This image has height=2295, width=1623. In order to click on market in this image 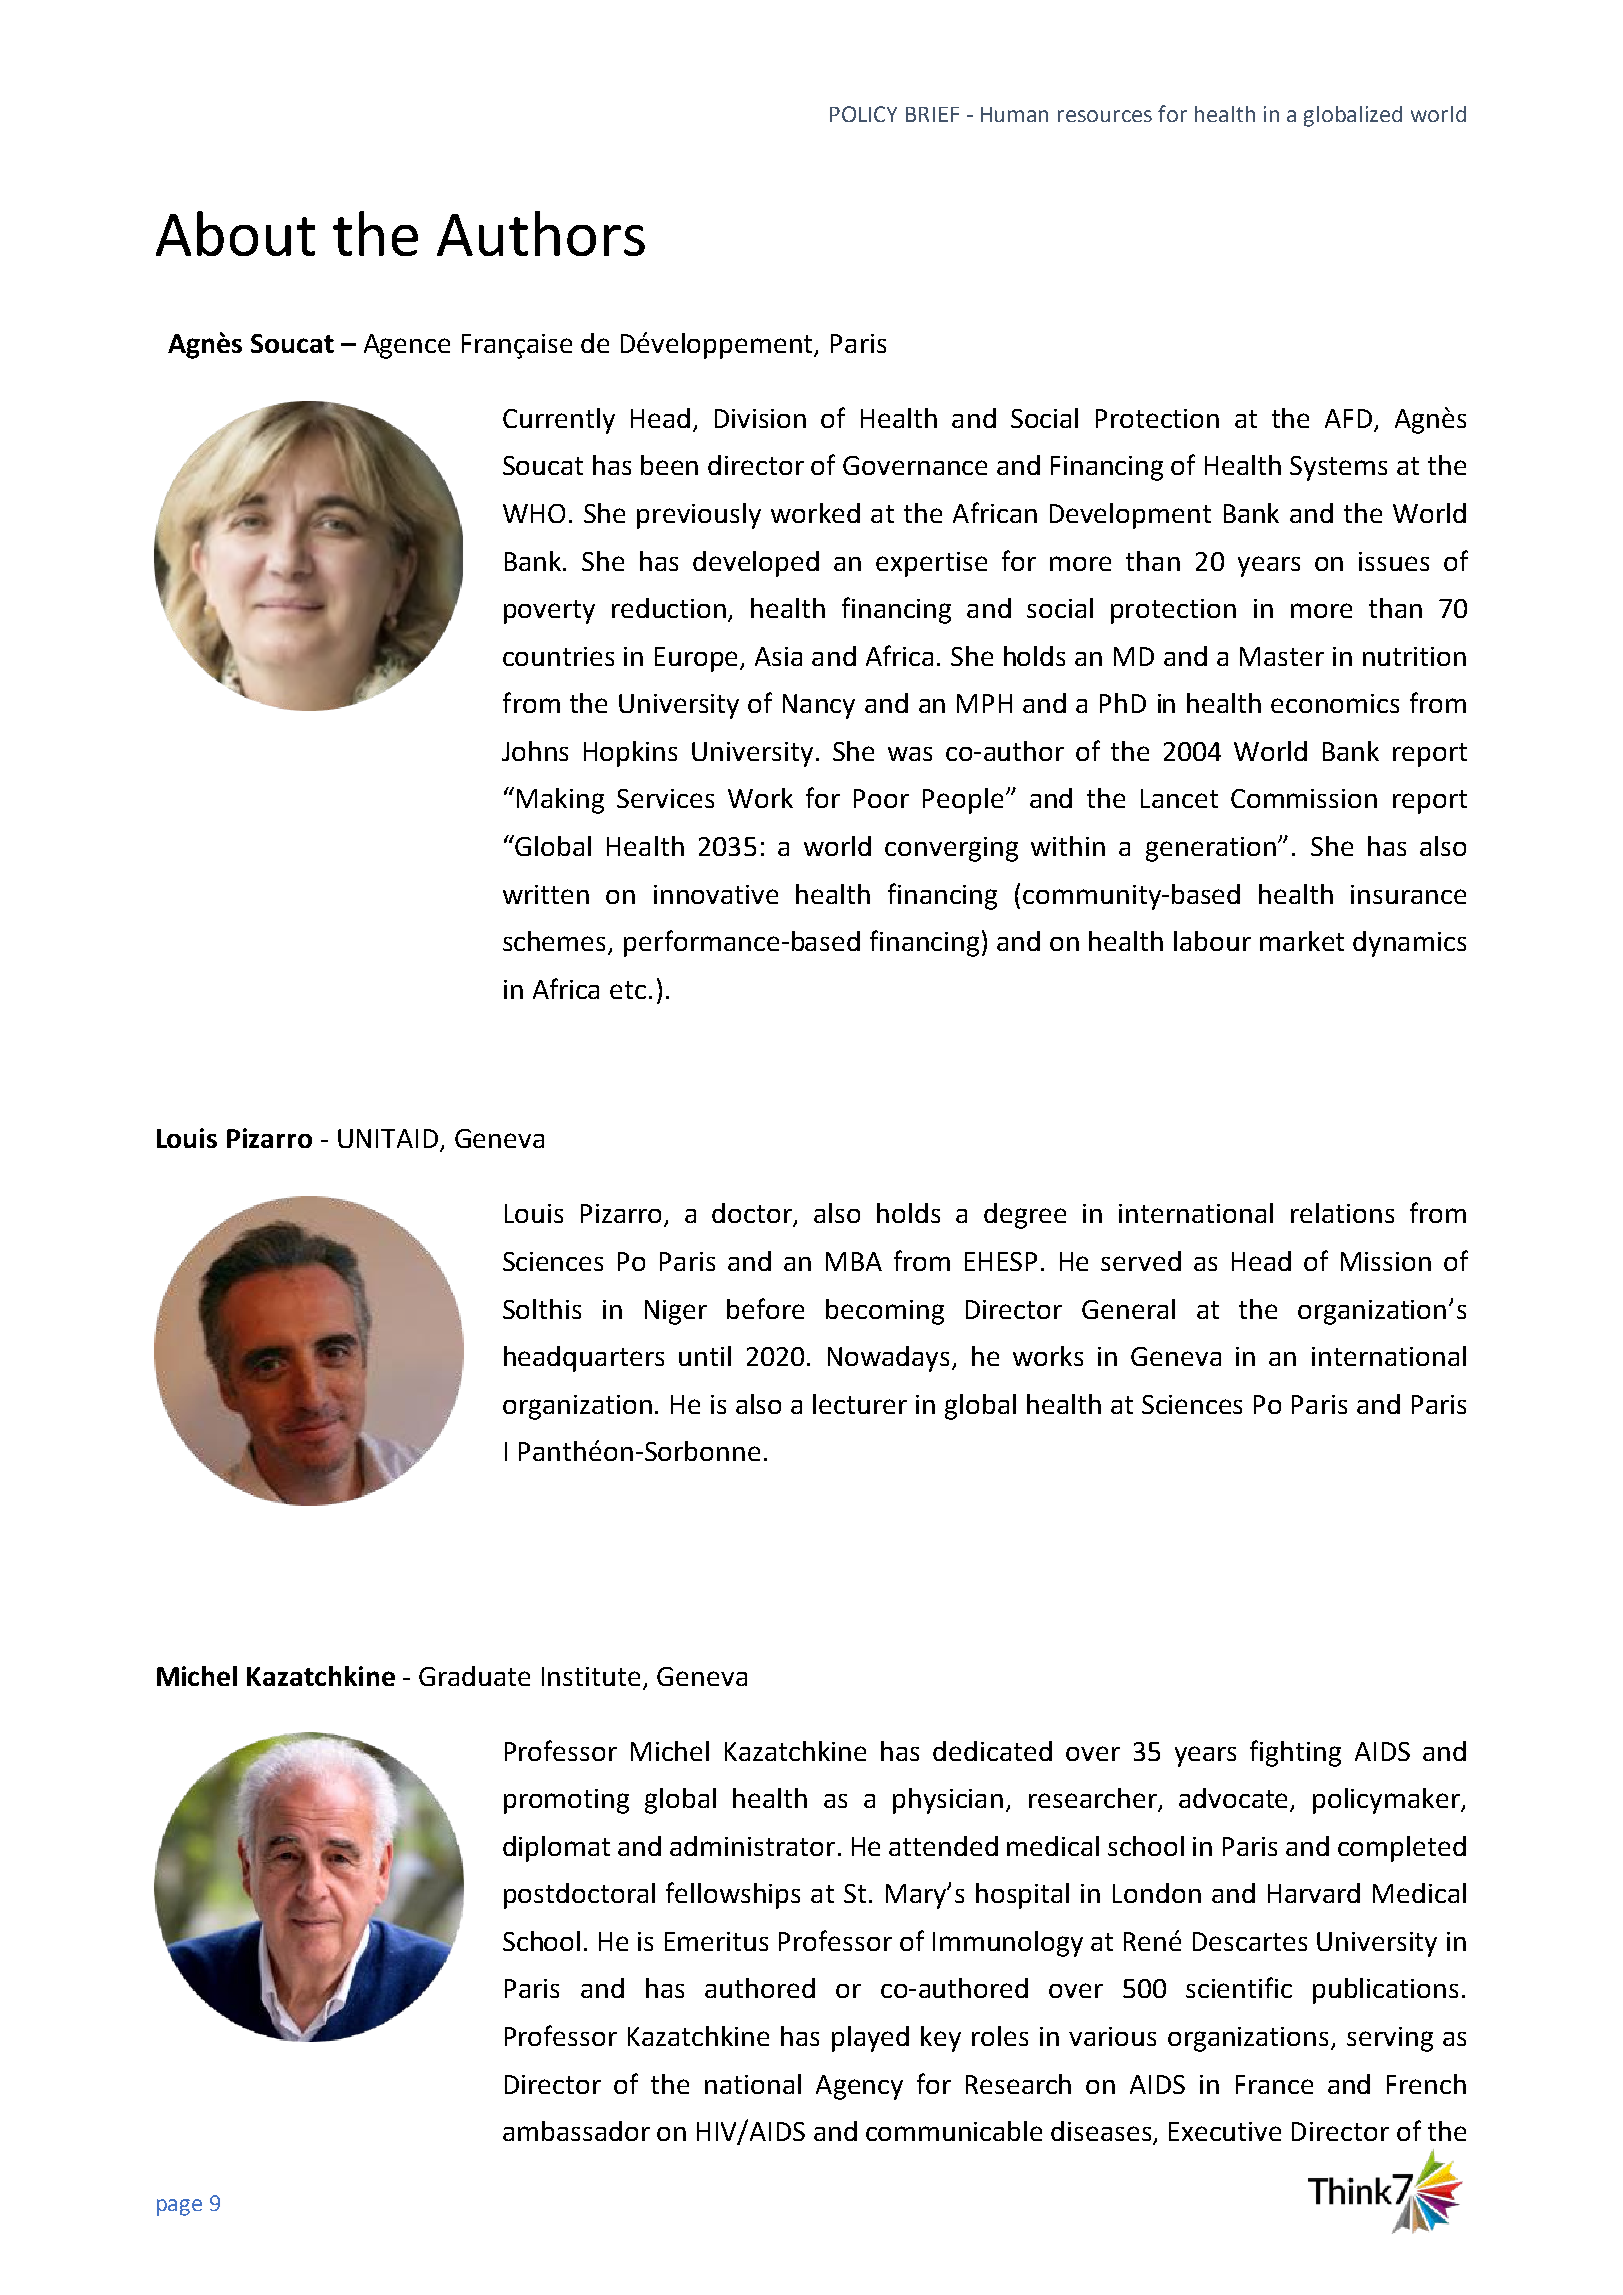, I will do `click(1302, 941)`.
